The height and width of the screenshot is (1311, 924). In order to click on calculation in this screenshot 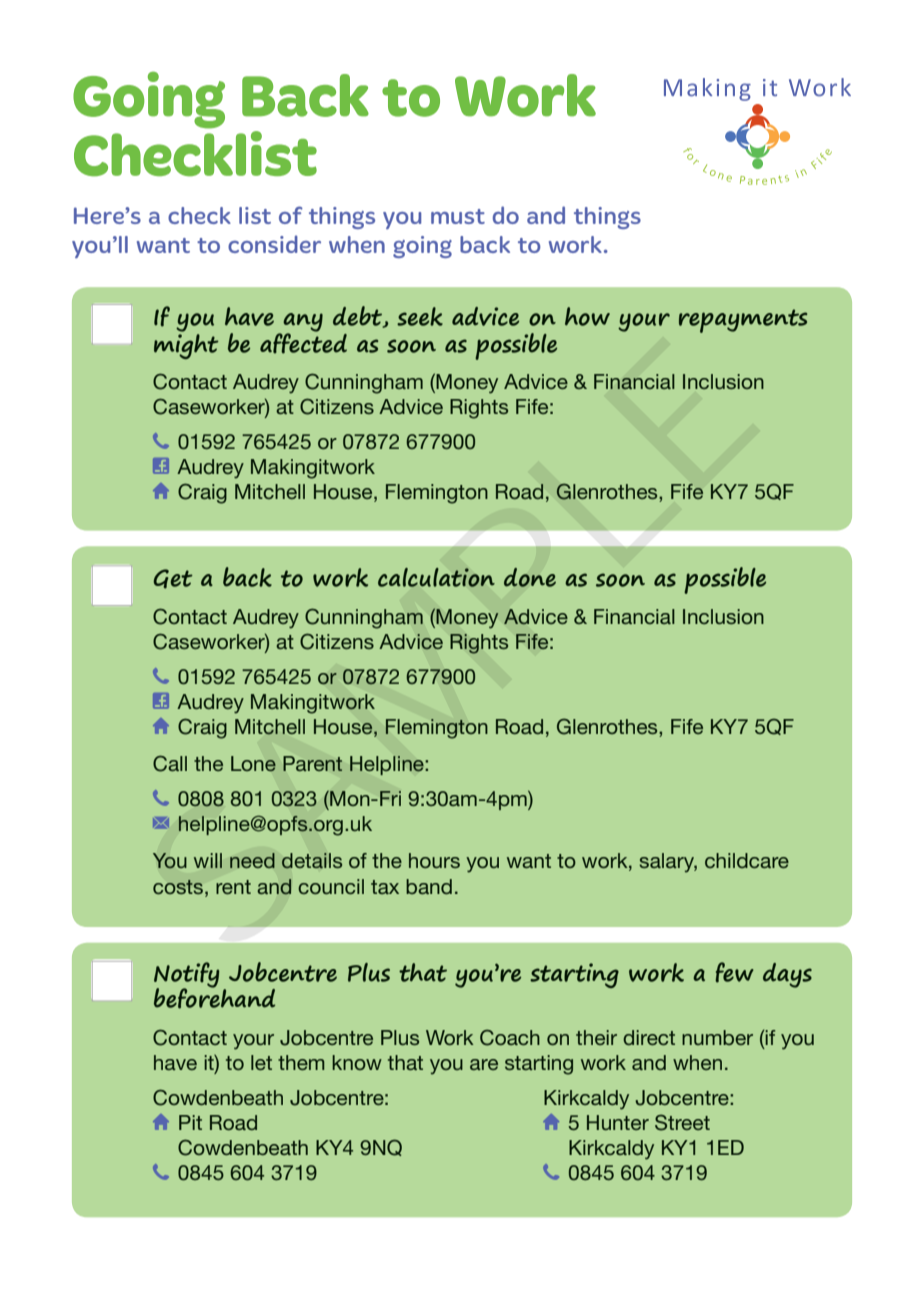, I will do `click(436, 577)`.
